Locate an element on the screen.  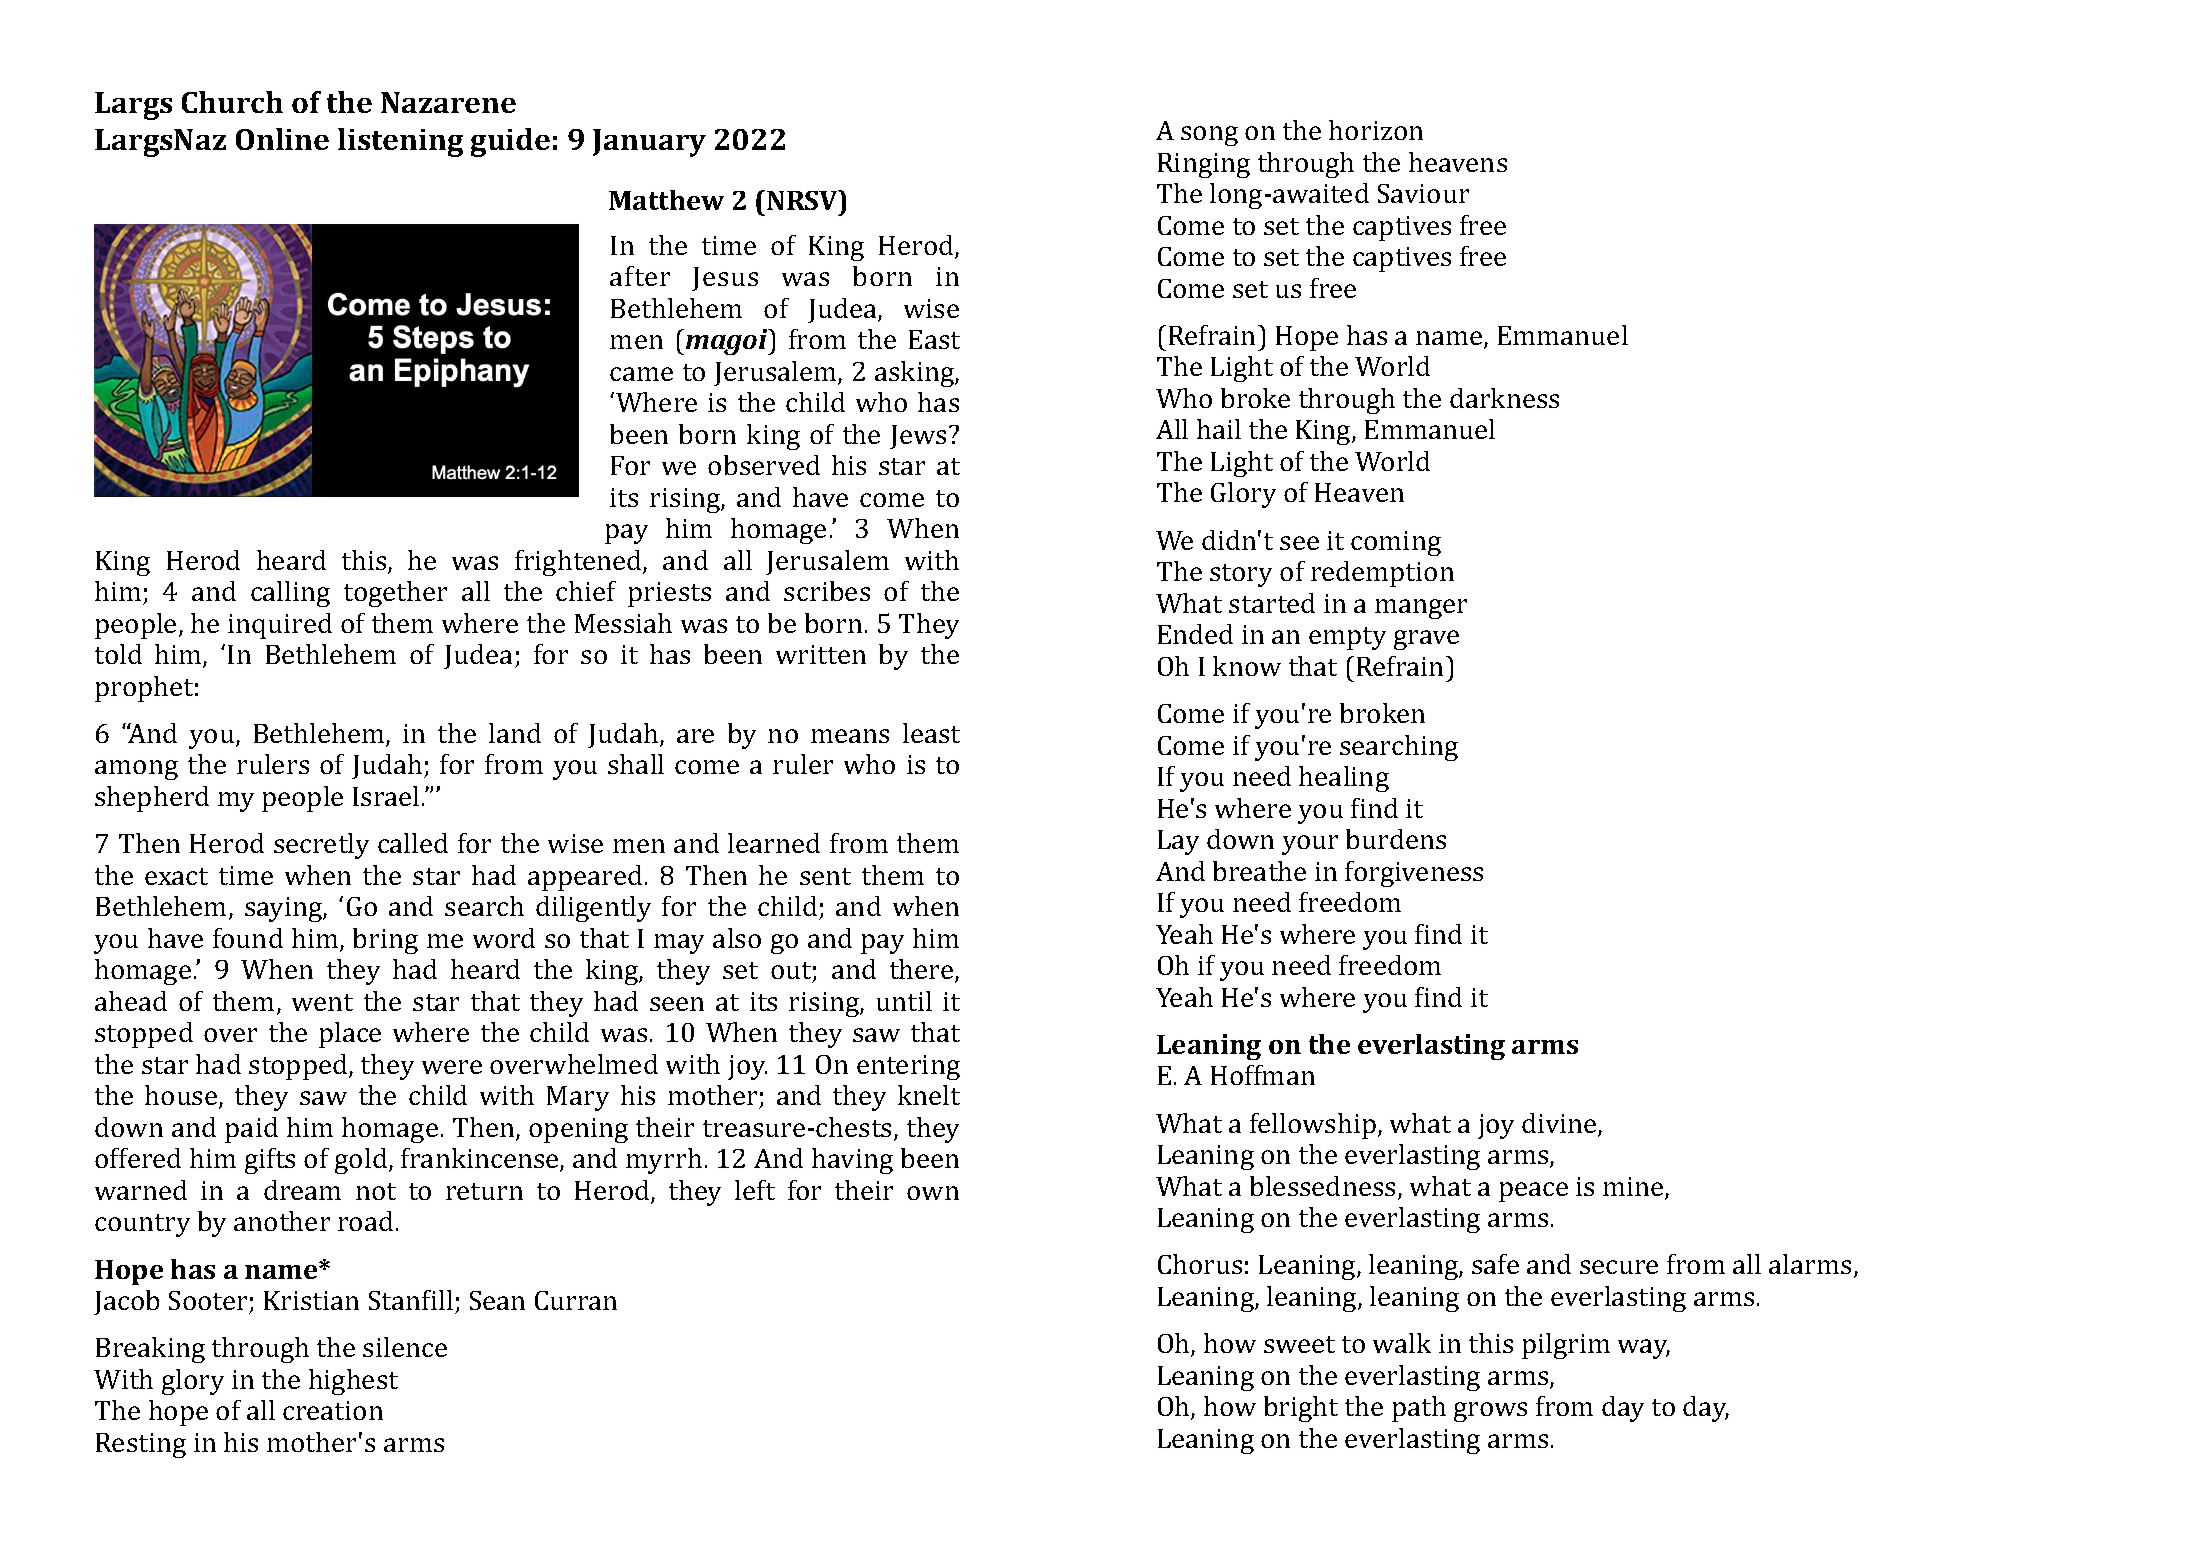
Saviour is located at coordinates (1423, 193).
